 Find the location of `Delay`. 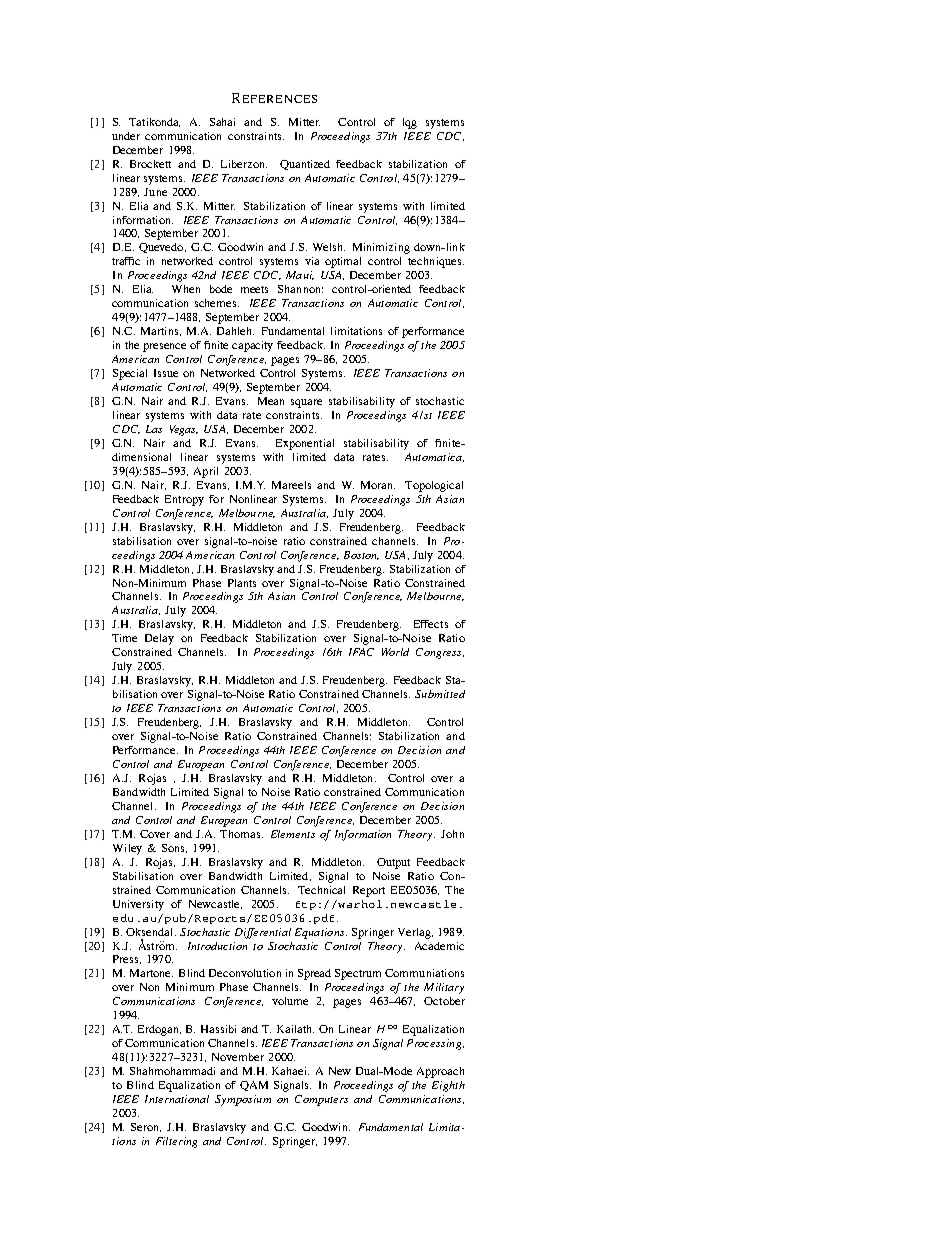

Delay is located at coordinates (159, 639).
